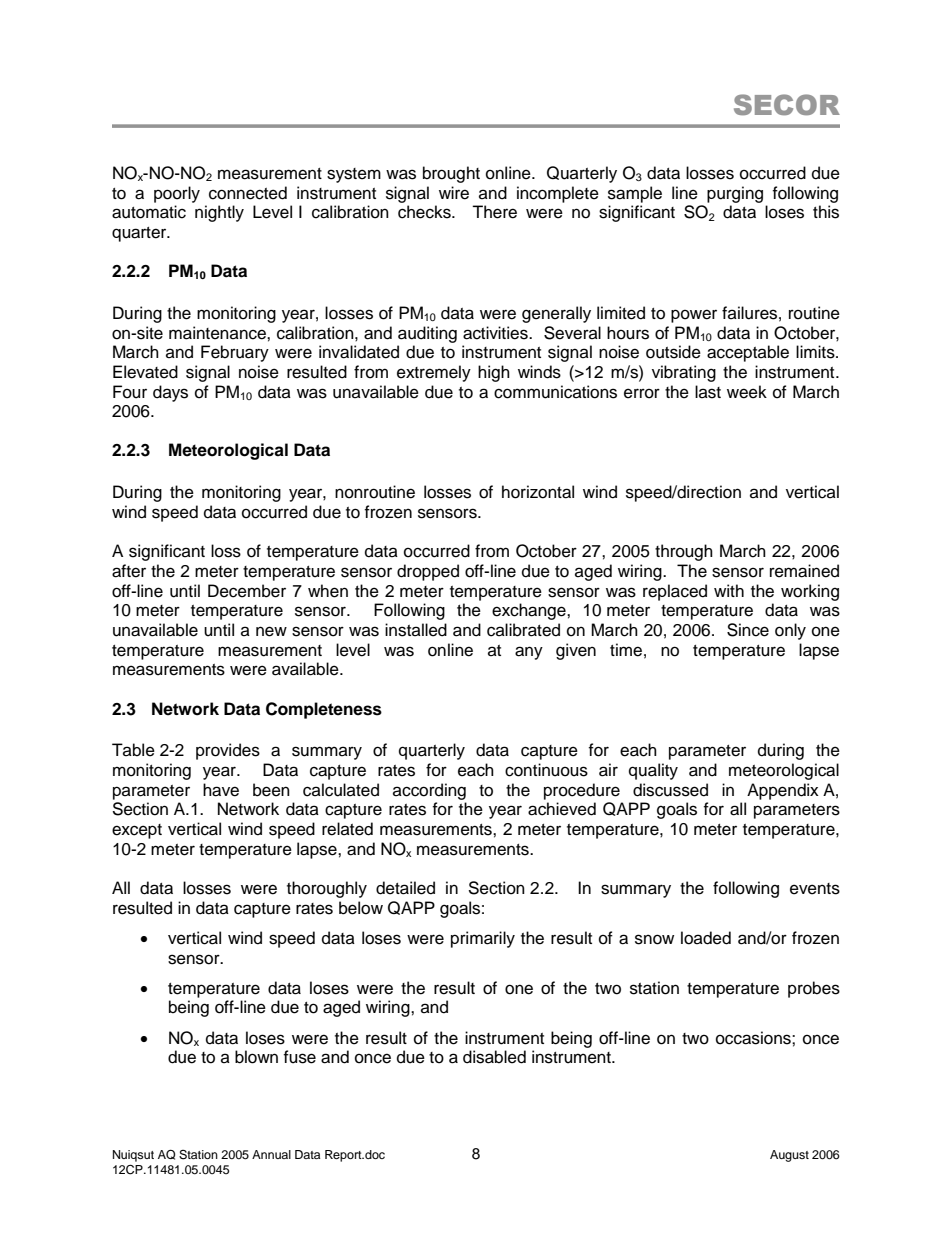 Image resolution: width=952 pixels, height=1233 pixels. What do you see at coordinates (783, 791) in the screenshot?
I see `Appendix` at bounding box center [783, 791].
